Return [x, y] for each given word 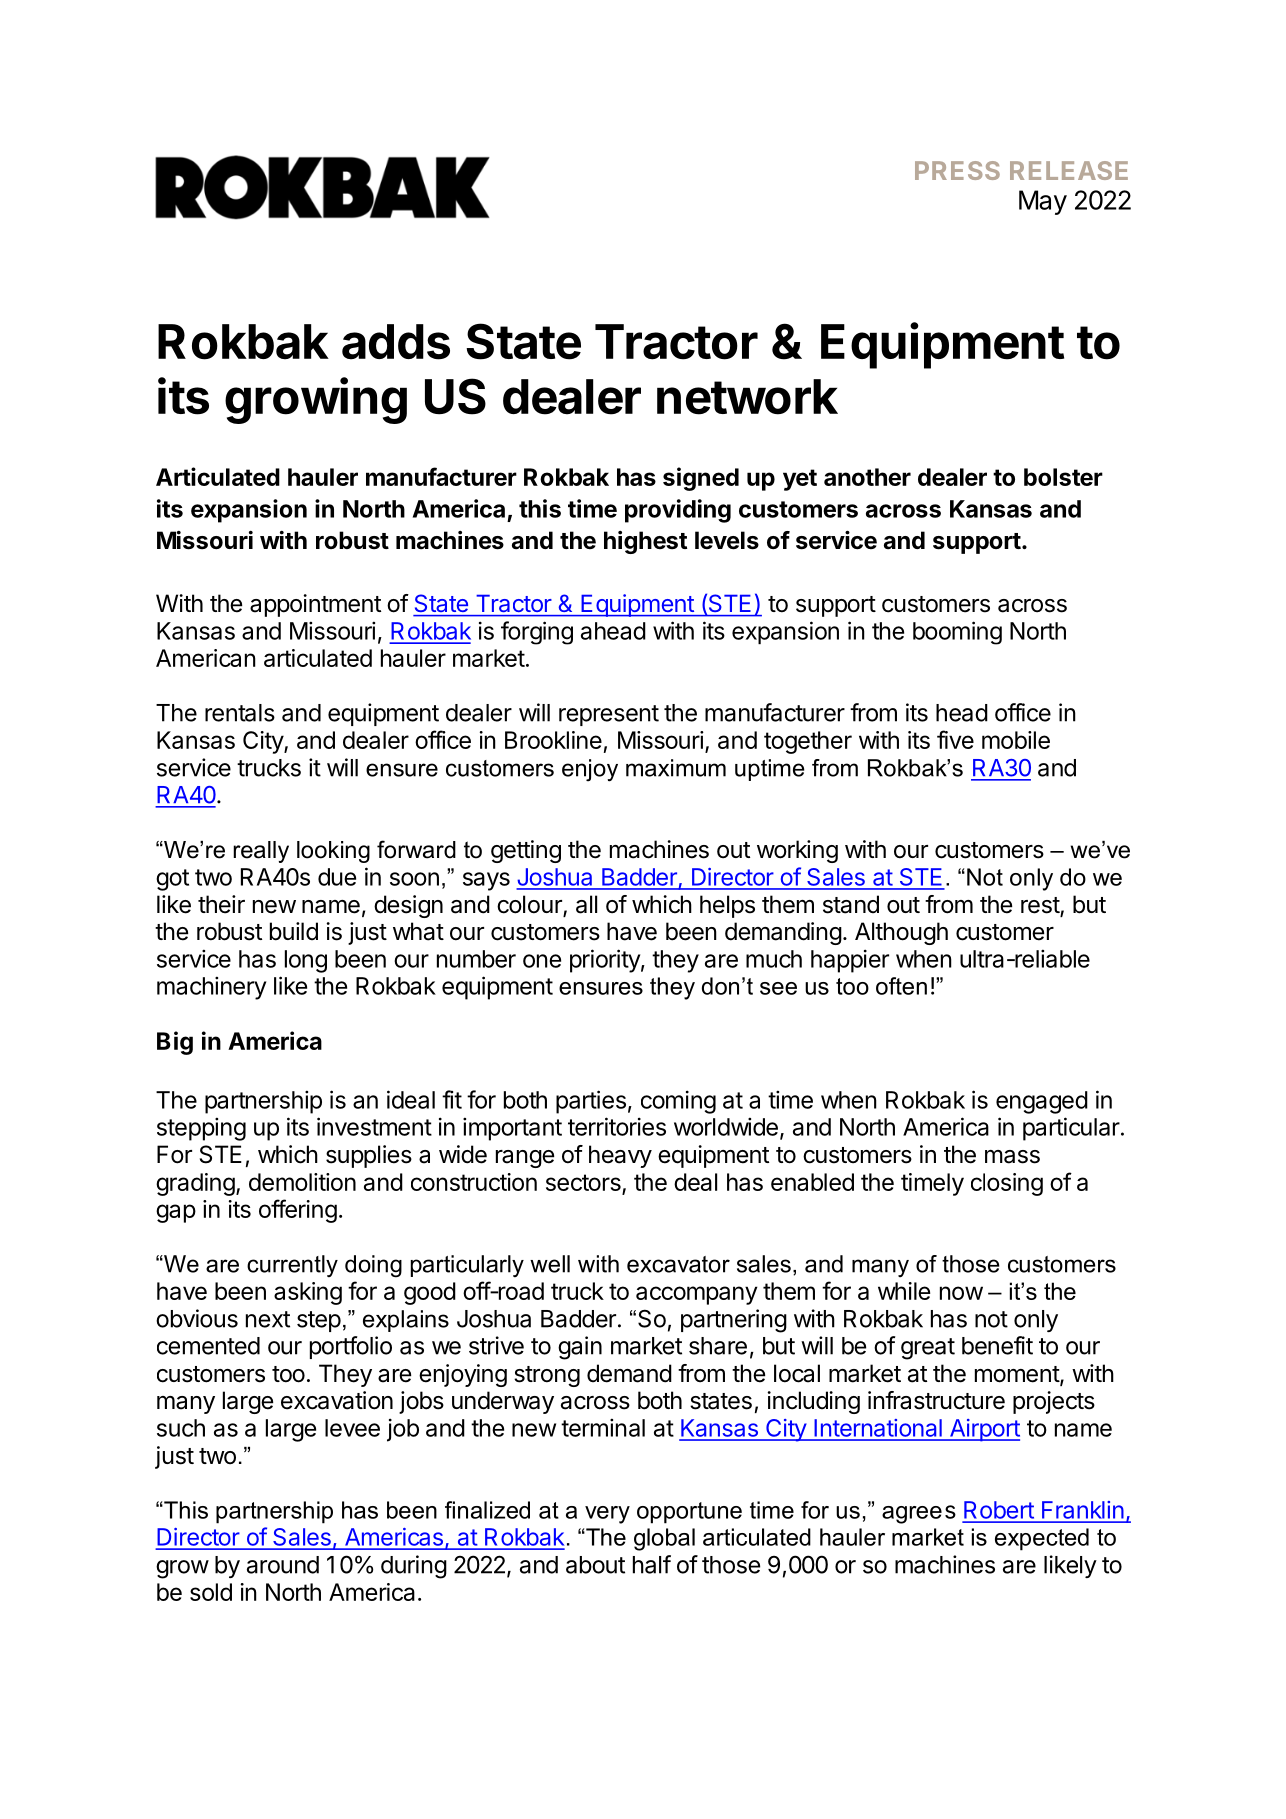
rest [1041, 906]
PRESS [957, 170]
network [747, 397]
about [595, 1565]
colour [530, 905]
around [283, 1565]
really [261, 852]
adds [396, 342]
